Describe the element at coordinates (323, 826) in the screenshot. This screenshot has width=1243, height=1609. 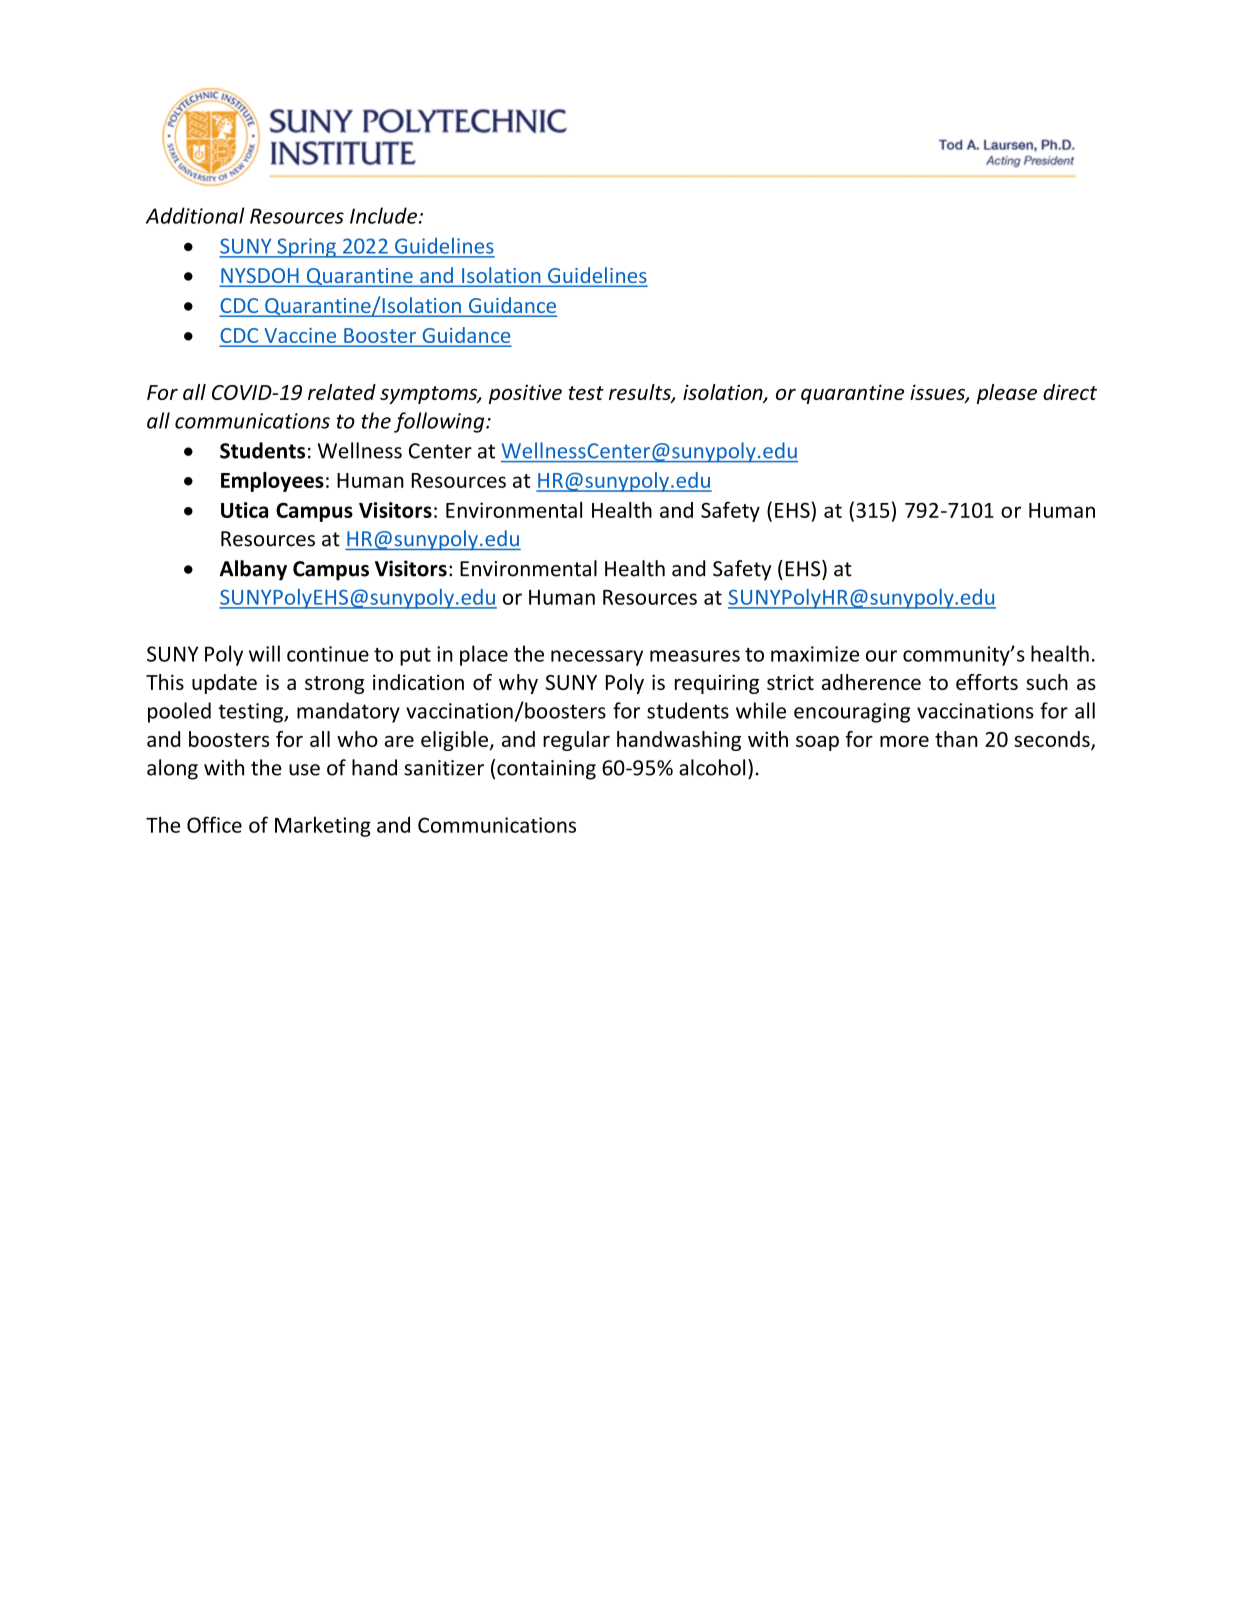
I see `Marketing` at that location.
